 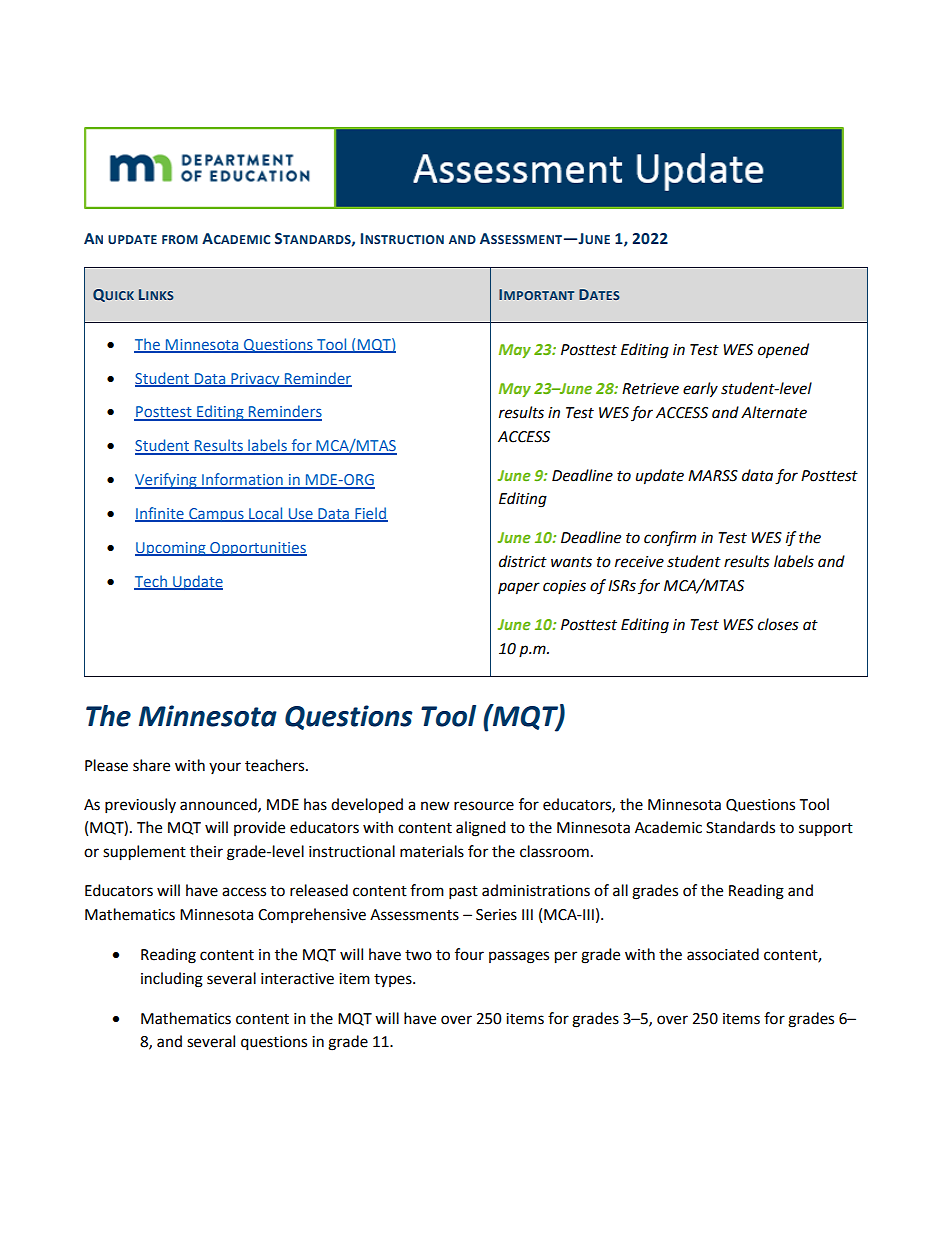 I want to click on four, so click(x=469, y=954).
